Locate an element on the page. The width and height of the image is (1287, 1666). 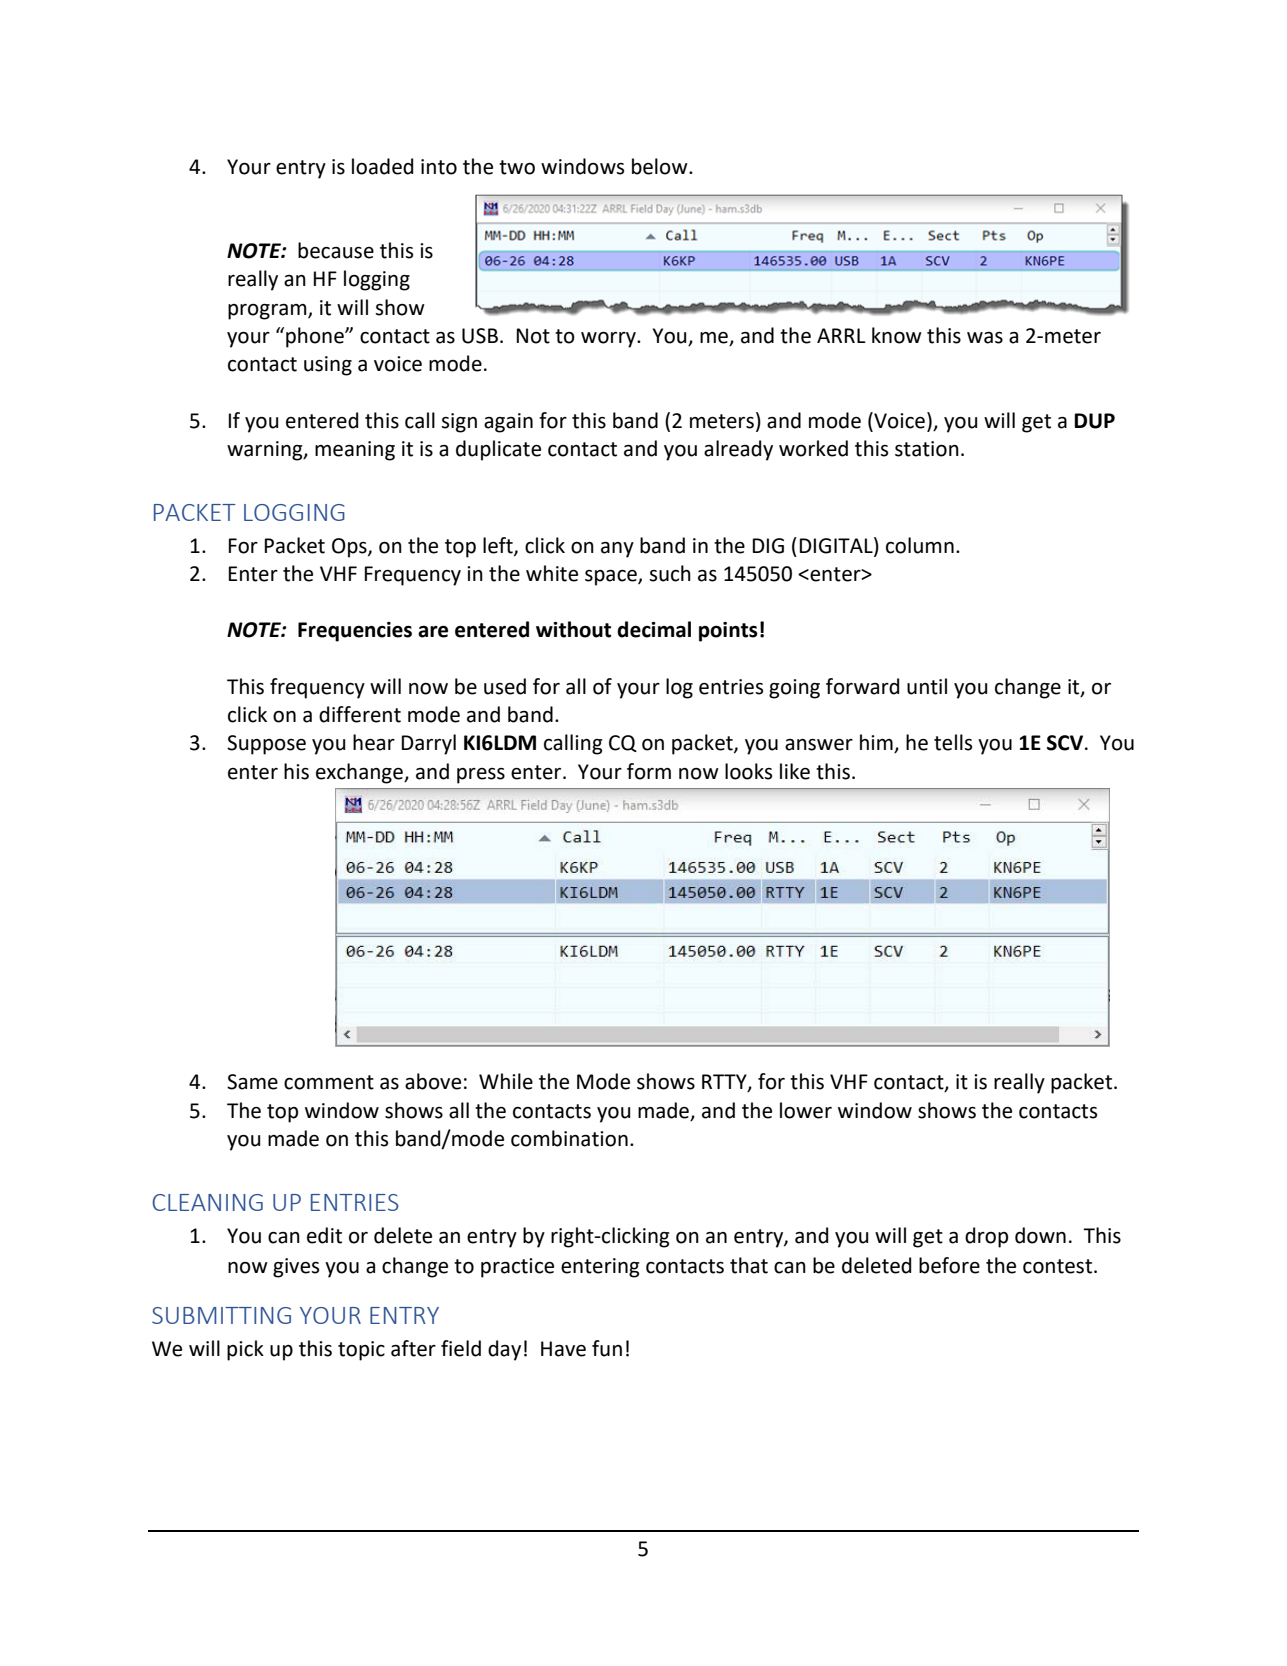
before is located at coordinates (949, 1265).
